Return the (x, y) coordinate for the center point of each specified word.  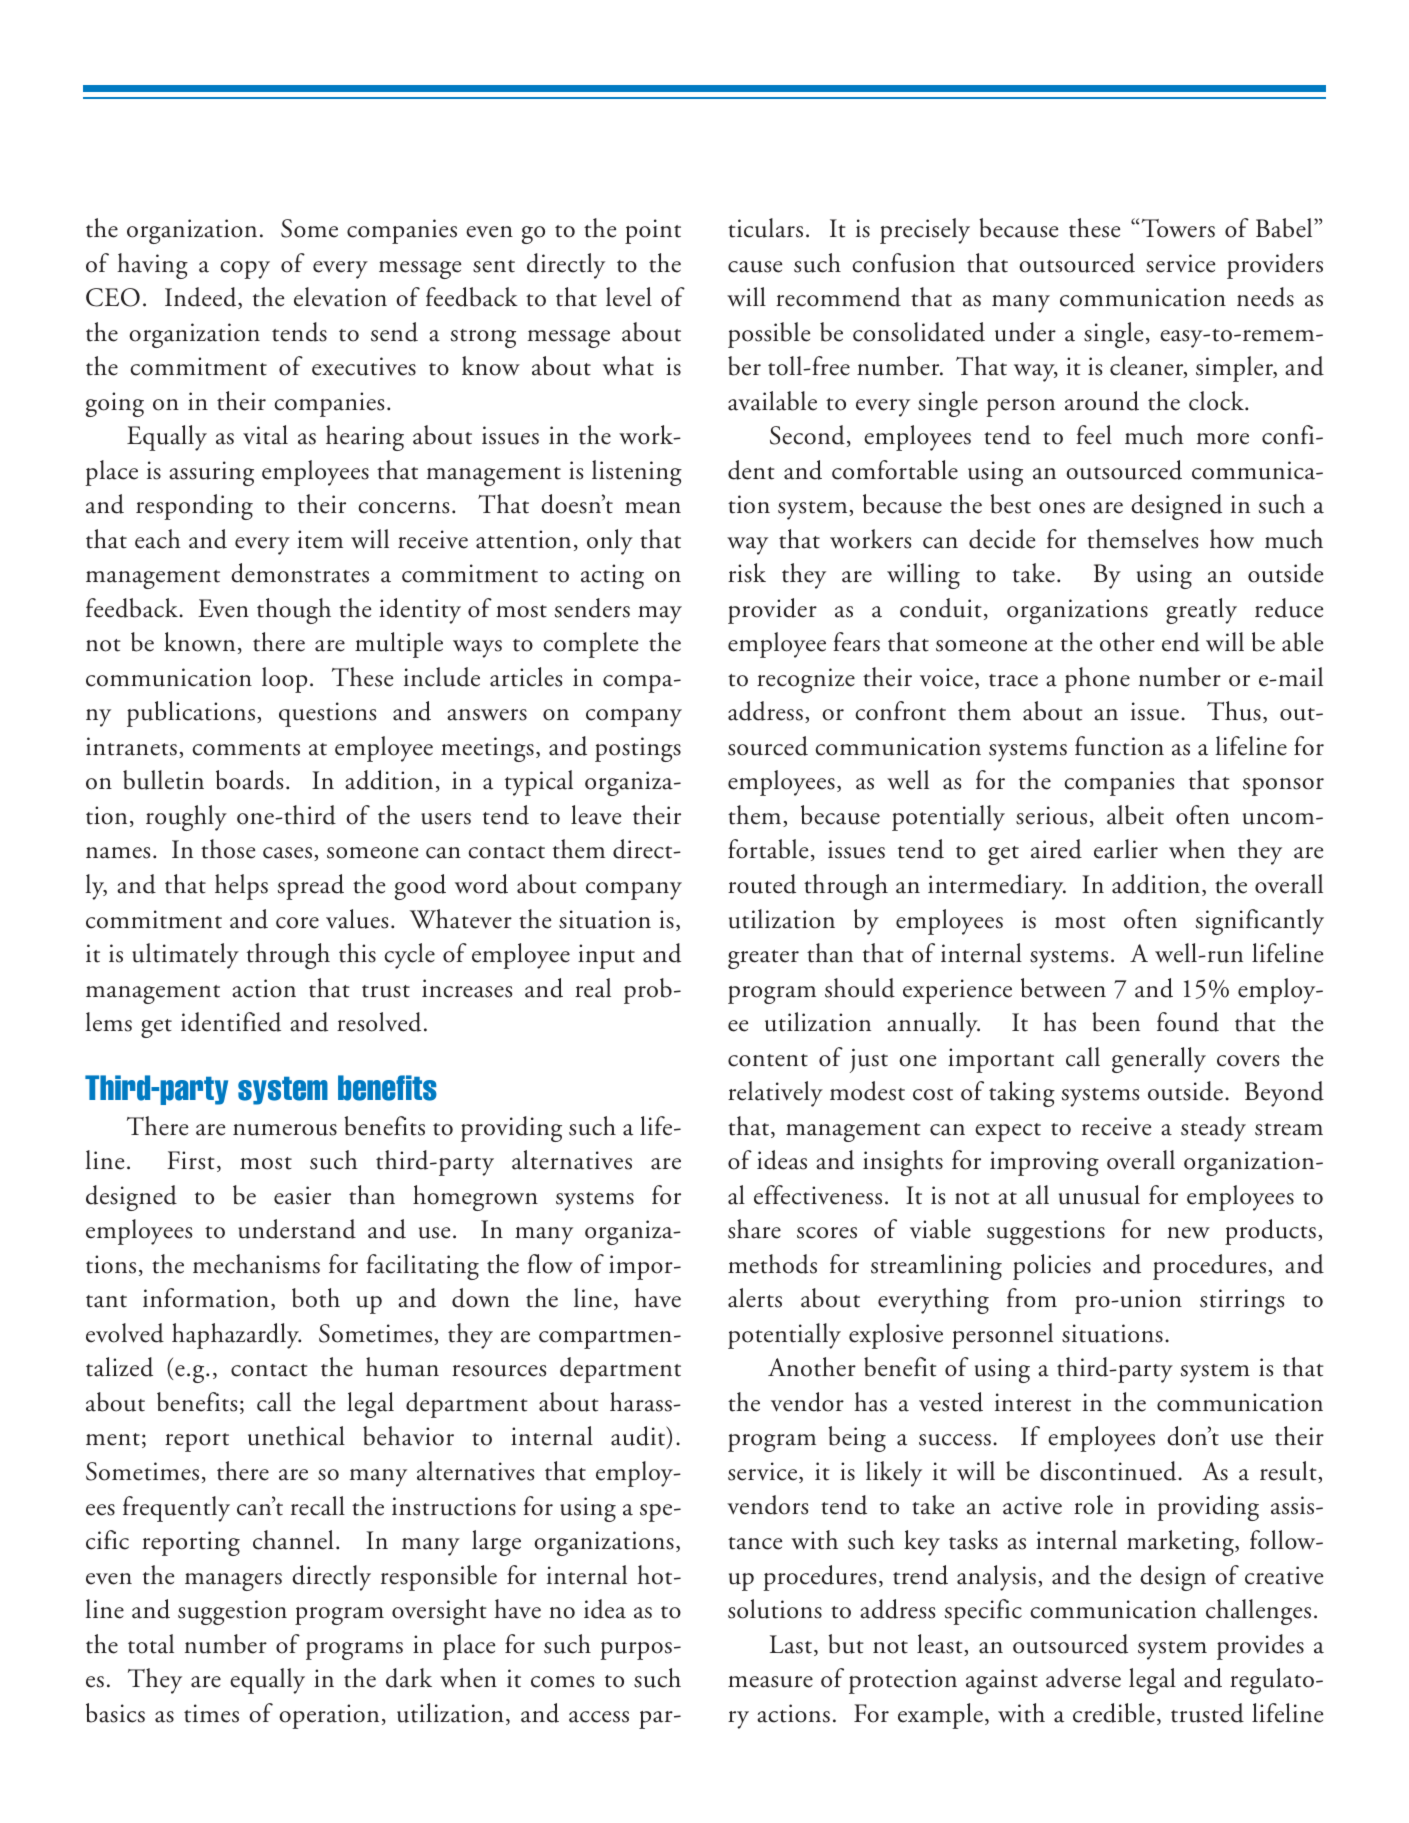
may (660, 615)
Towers (1178, 228)
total (151, 1644)
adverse (1083, 1678)
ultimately (185, 956)
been (1116, 1022)
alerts (755, 1298)
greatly (1201, 611)
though (294, 611)
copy (245, 270)
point (653, 231)
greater (763, 959)
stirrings (1242, 1301)
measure (770, 1682)
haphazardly (236, 1336)
